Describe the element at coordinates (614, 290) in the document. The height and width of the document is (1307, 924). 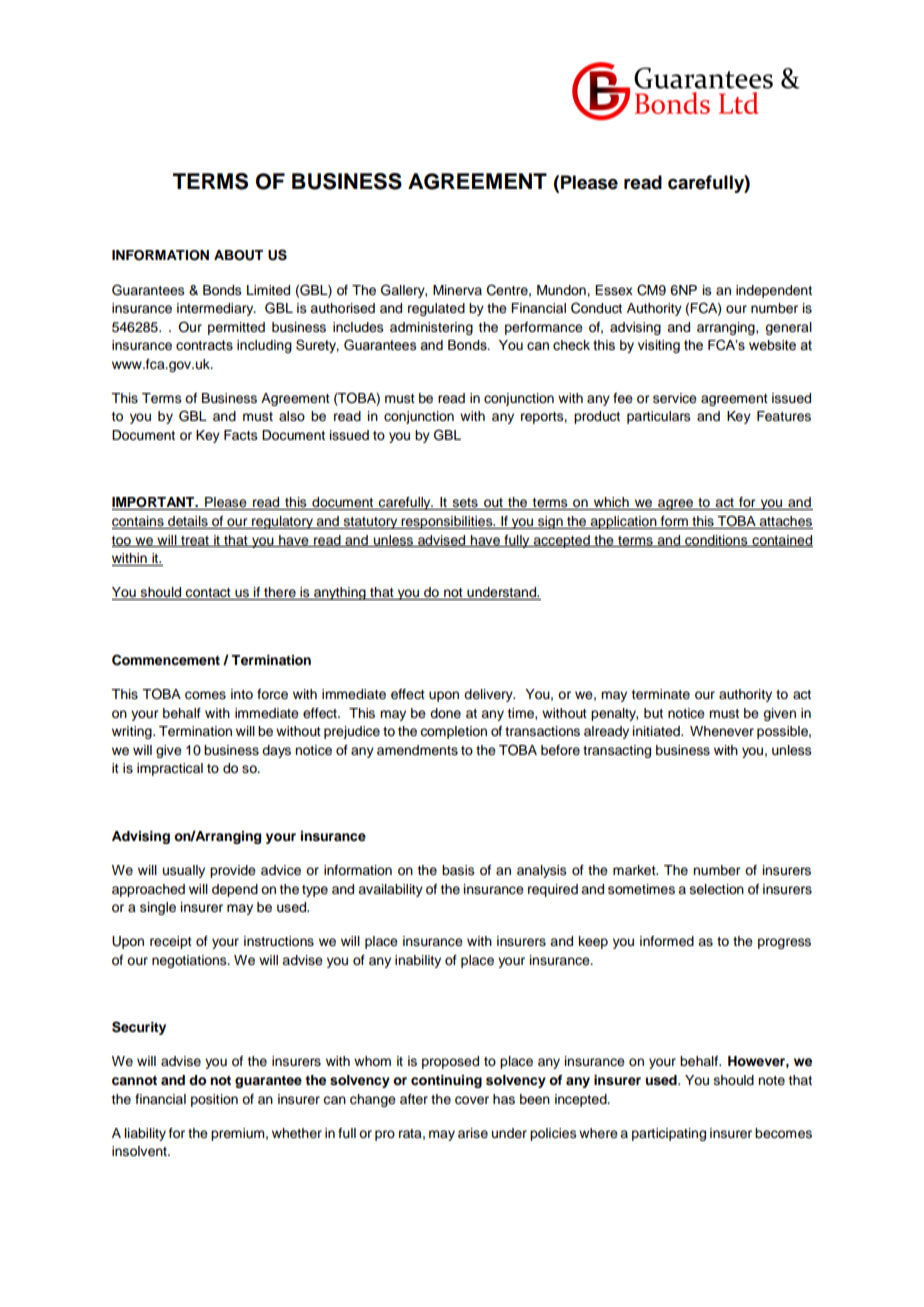
I see `Essex` at that location.
